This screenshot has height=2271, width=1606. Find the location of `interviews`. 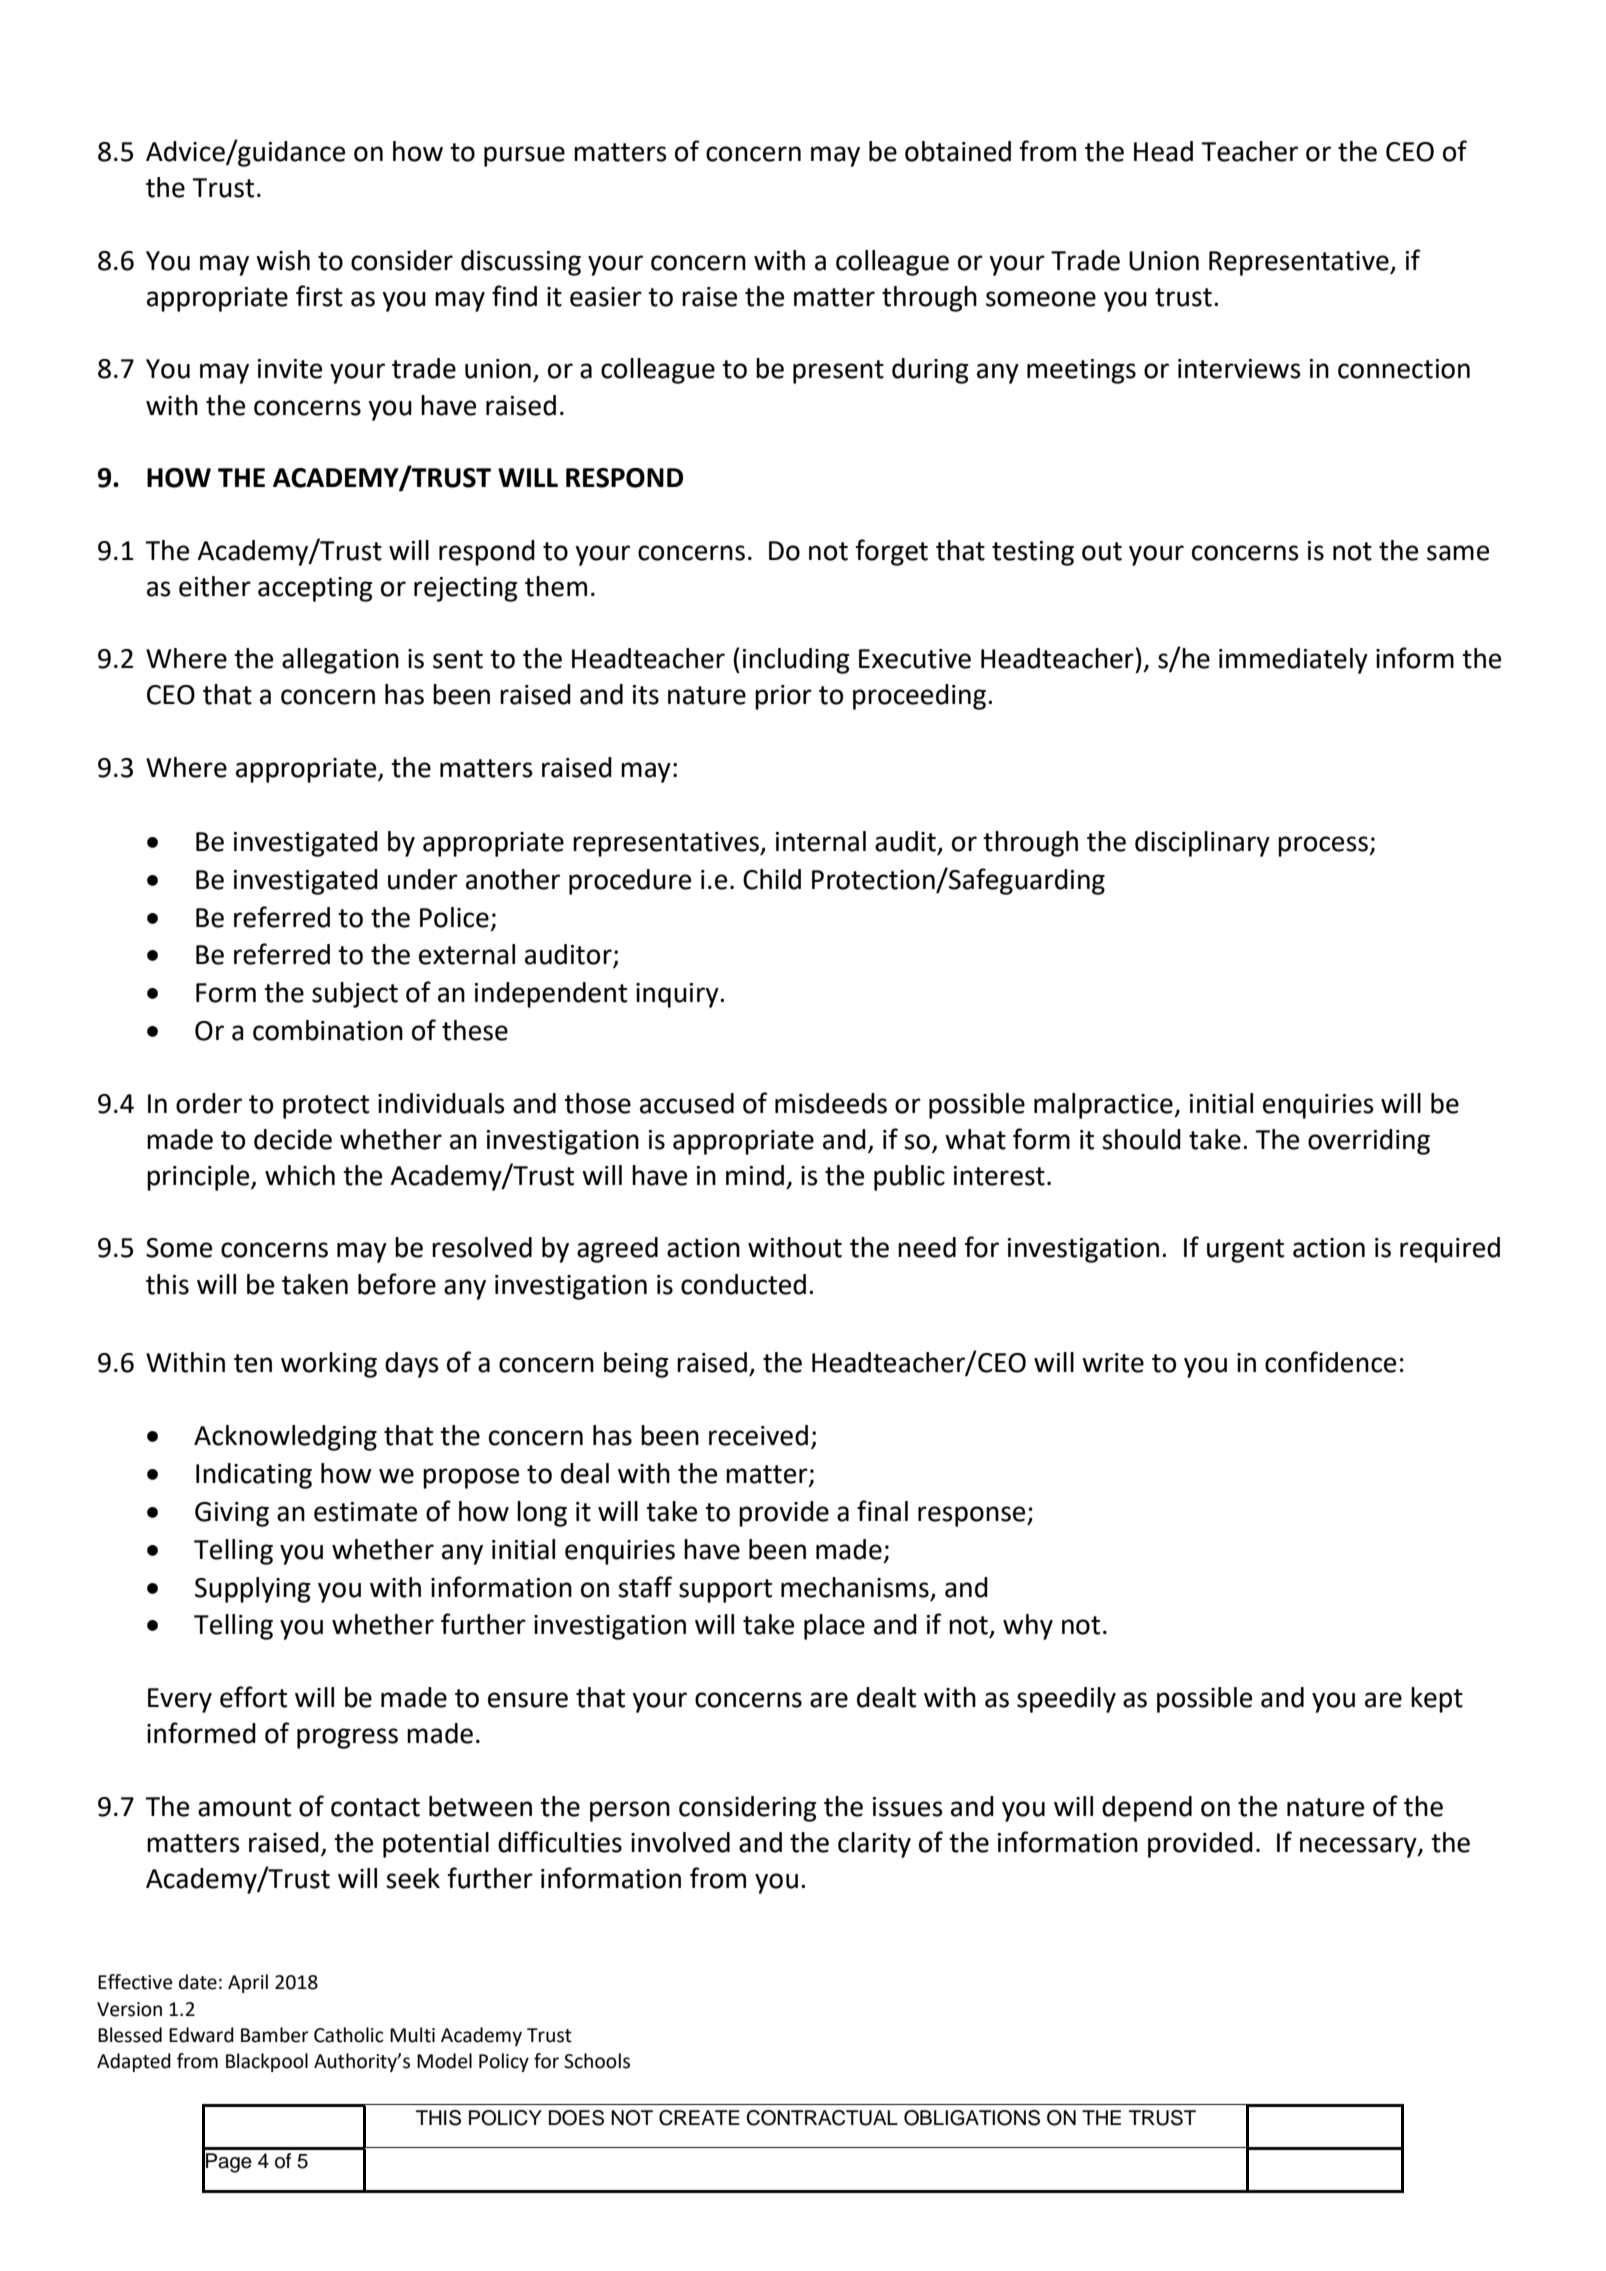

interviews is located at coordinates (1239, 369).
